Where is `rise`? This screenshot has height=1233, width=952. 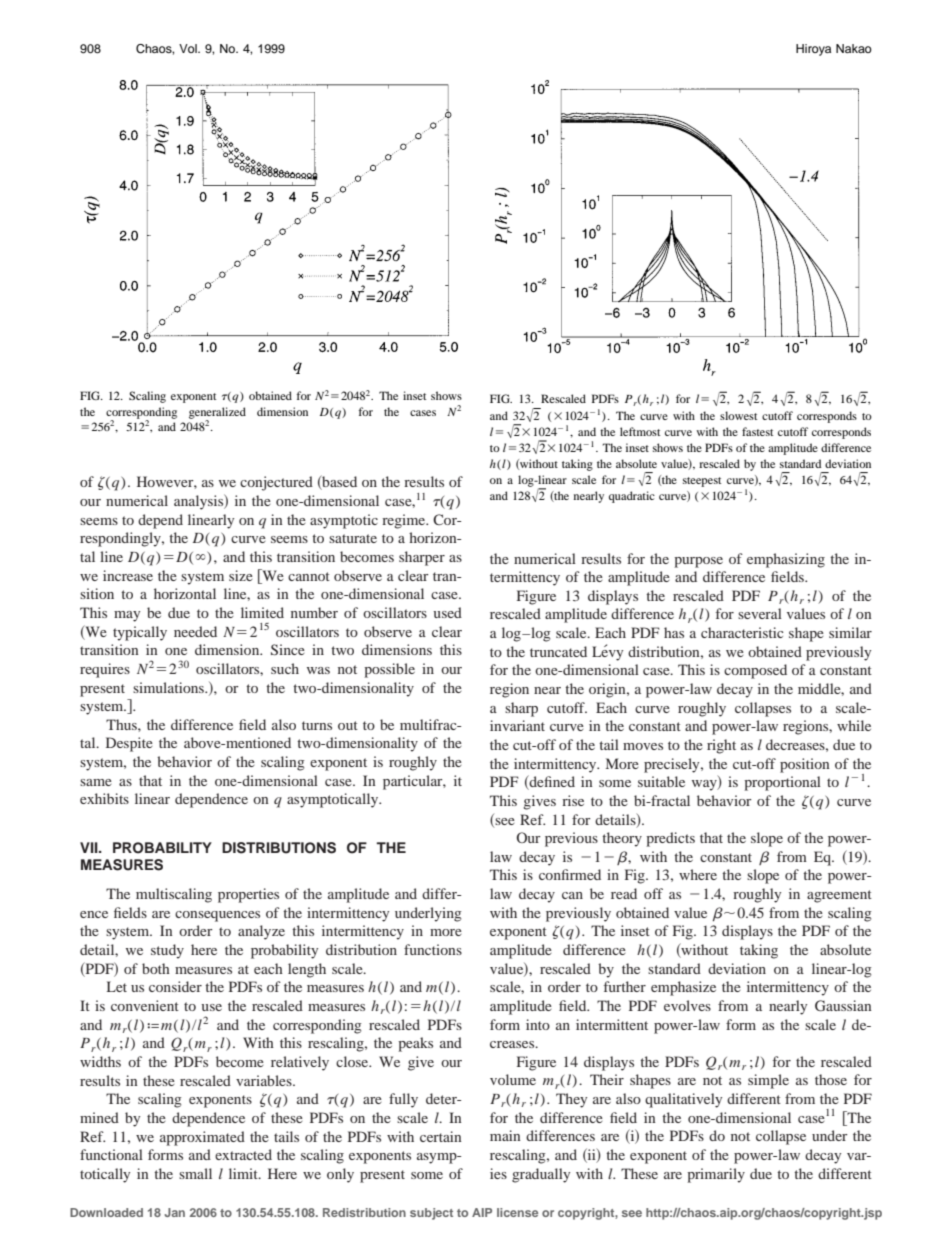
rise is located at coordinates (573, 800).
